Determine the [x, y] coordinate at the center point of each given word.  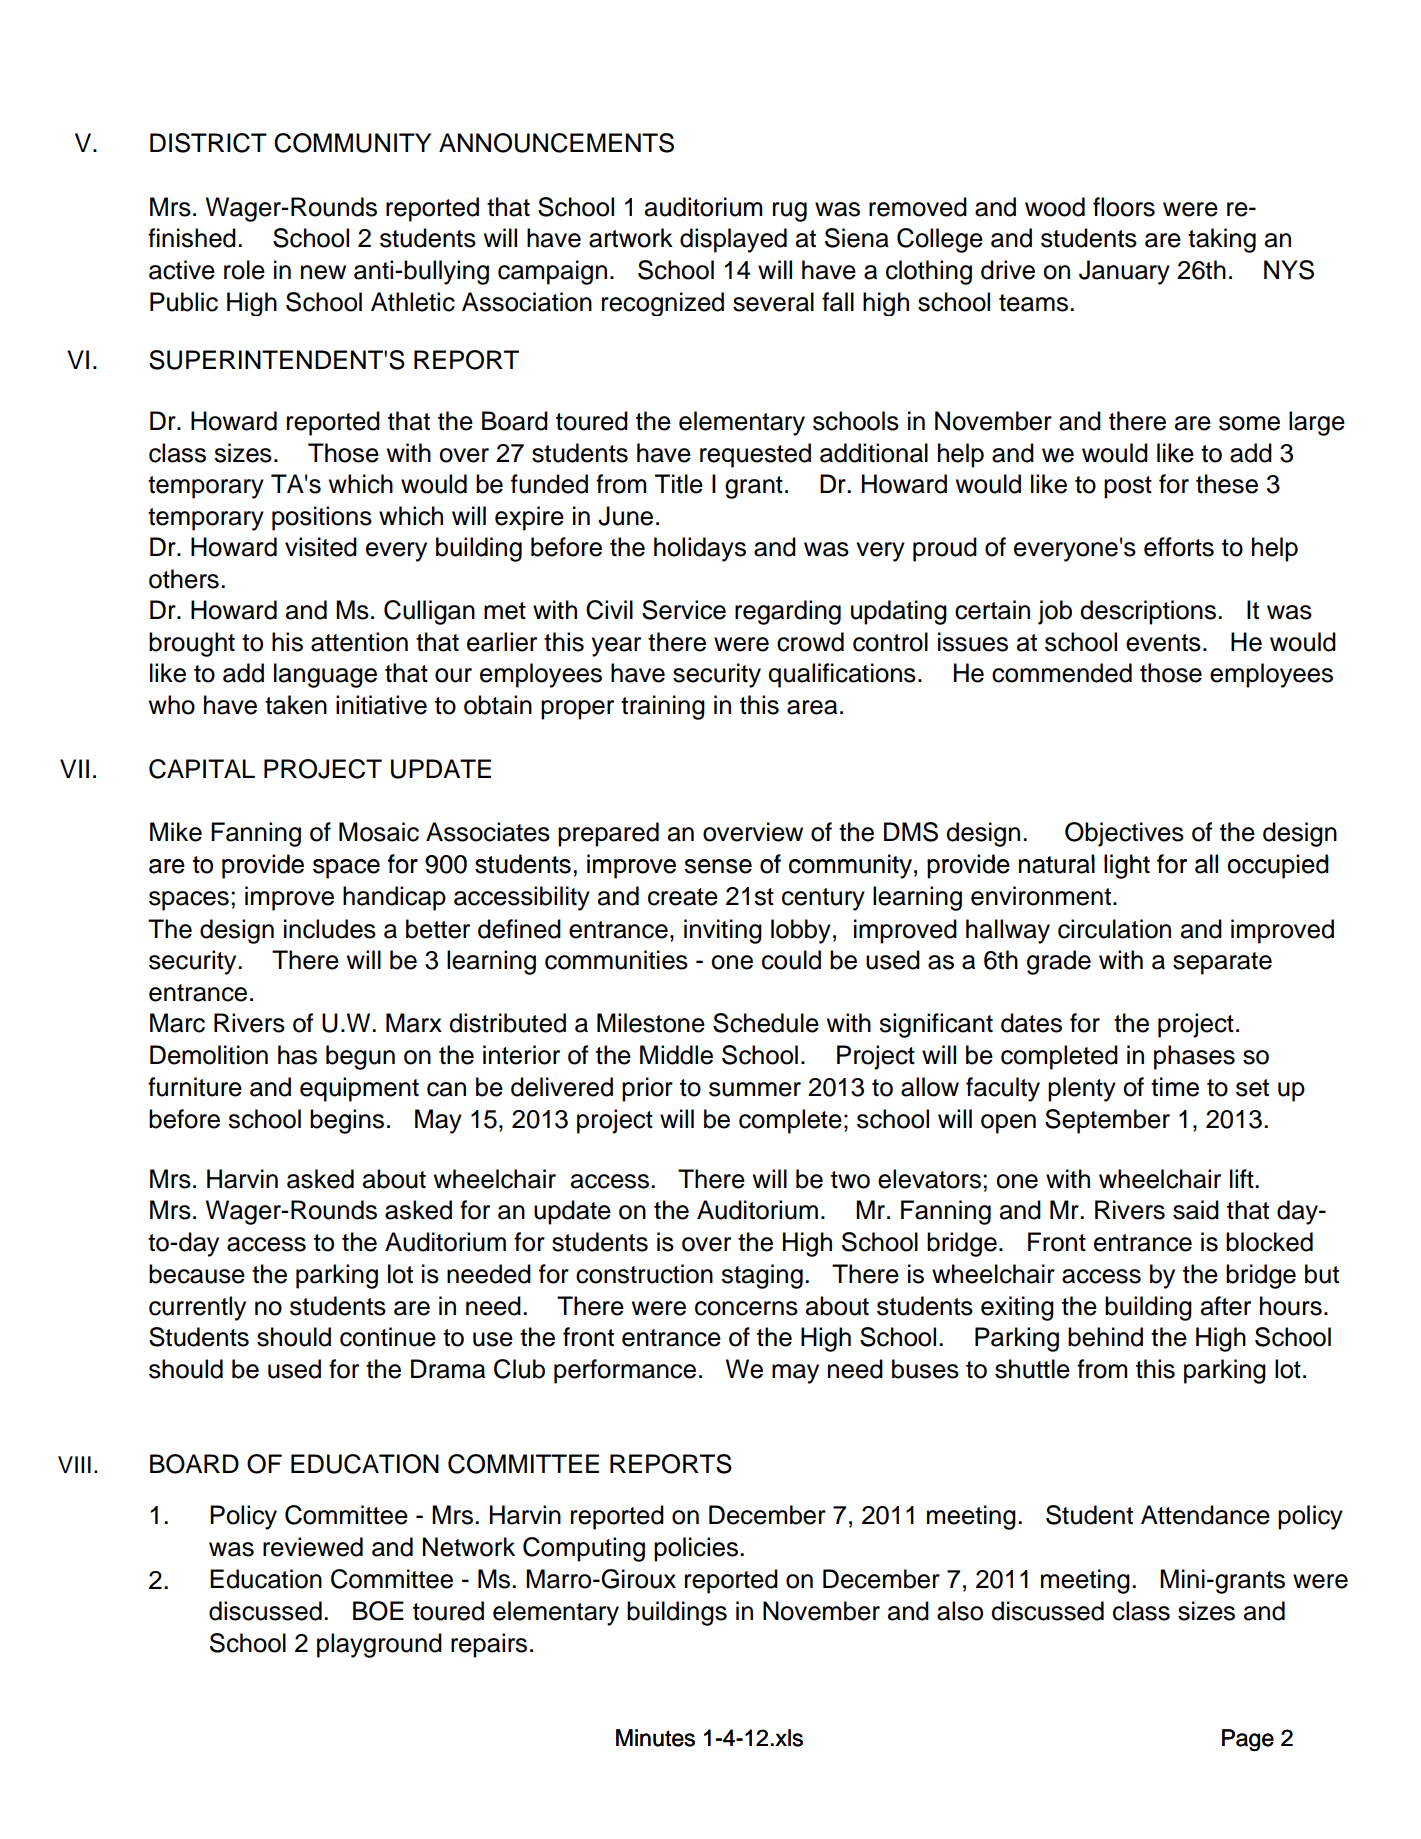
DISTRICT [208, 143]
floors [1124, 207]
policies [696, 1549]
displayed [733, 240]
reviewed [313, 1547]
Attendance [1205, 1515]
